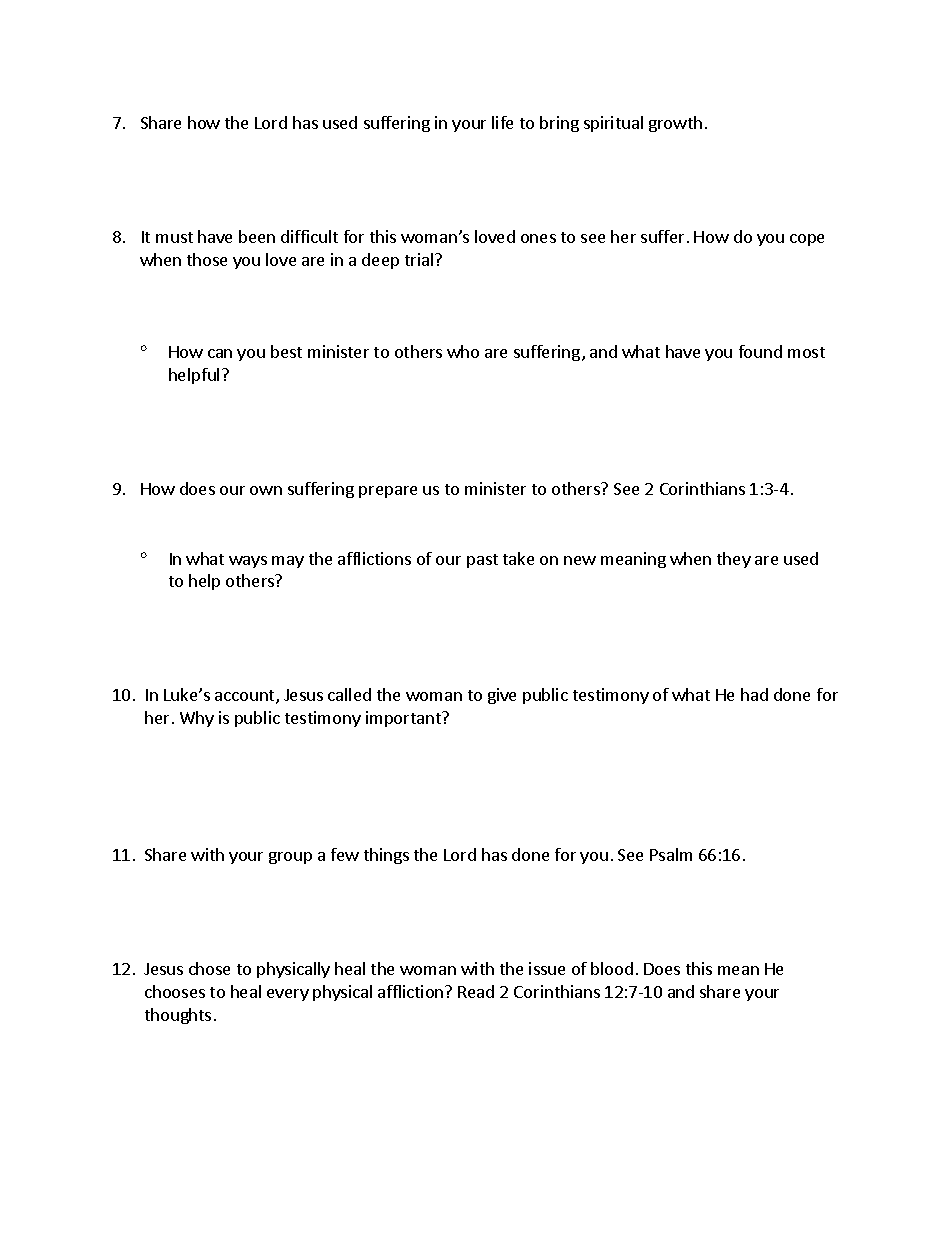 The image size is (952, 1233). I want to click on life, so click(502, 122).
